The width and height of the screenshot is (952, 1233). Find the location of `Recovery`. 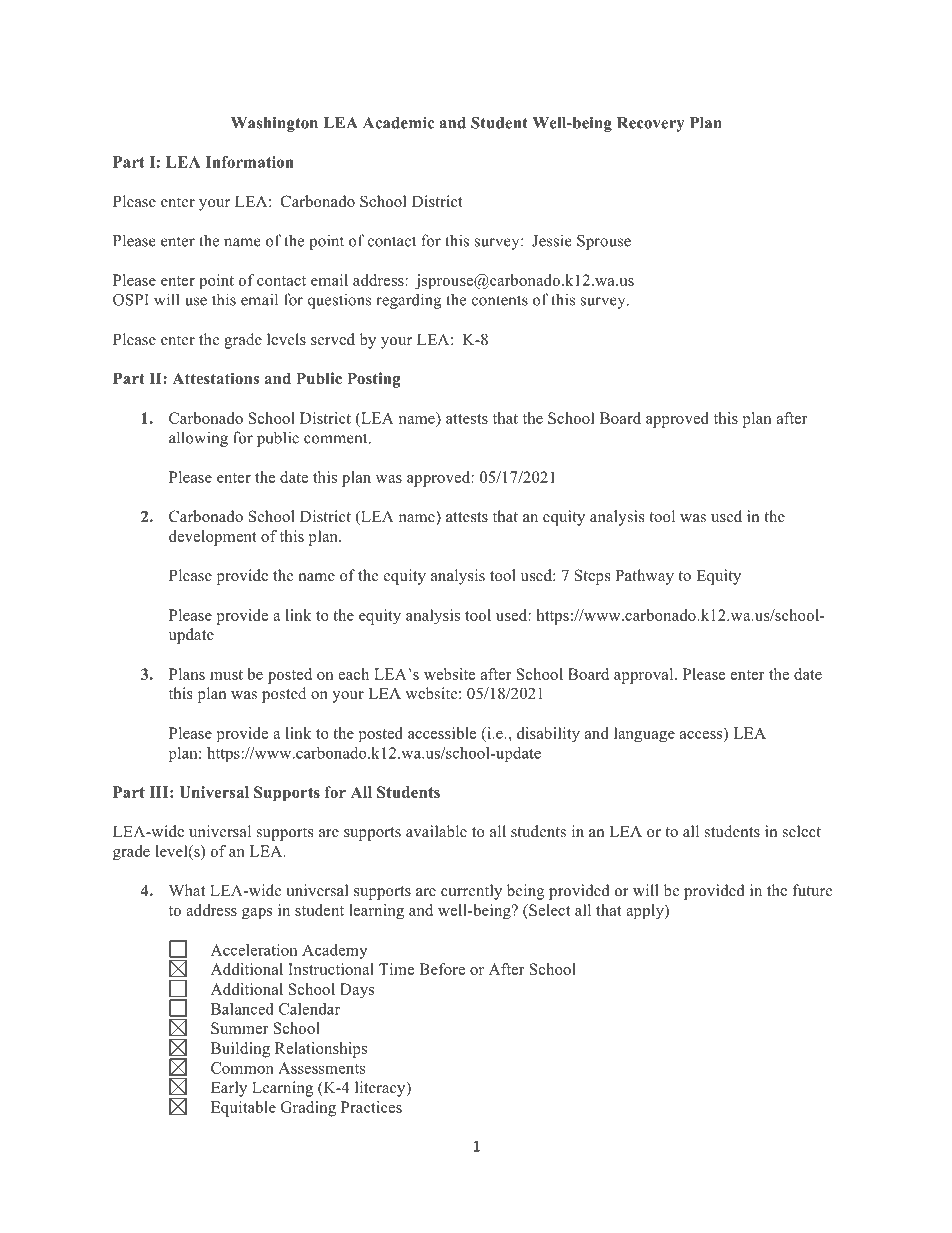

Recovery is located at coordinates (651, 124).
